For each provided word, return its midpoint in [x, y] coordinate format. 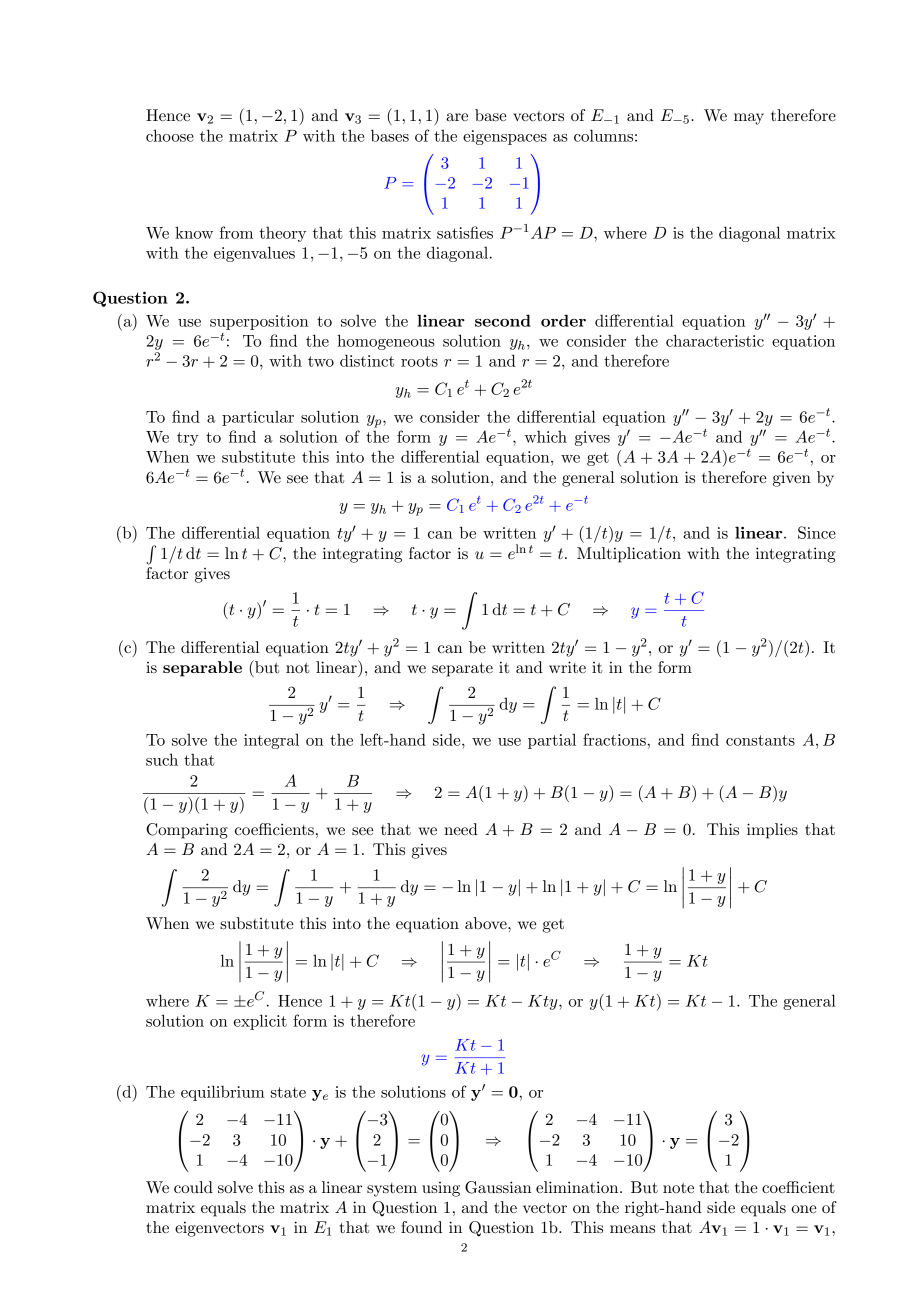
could [193, 1187]
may [749, 119]
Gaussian [498, 1187]
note [678, 1188]
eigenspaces [505, 137]
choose [170, 135]
